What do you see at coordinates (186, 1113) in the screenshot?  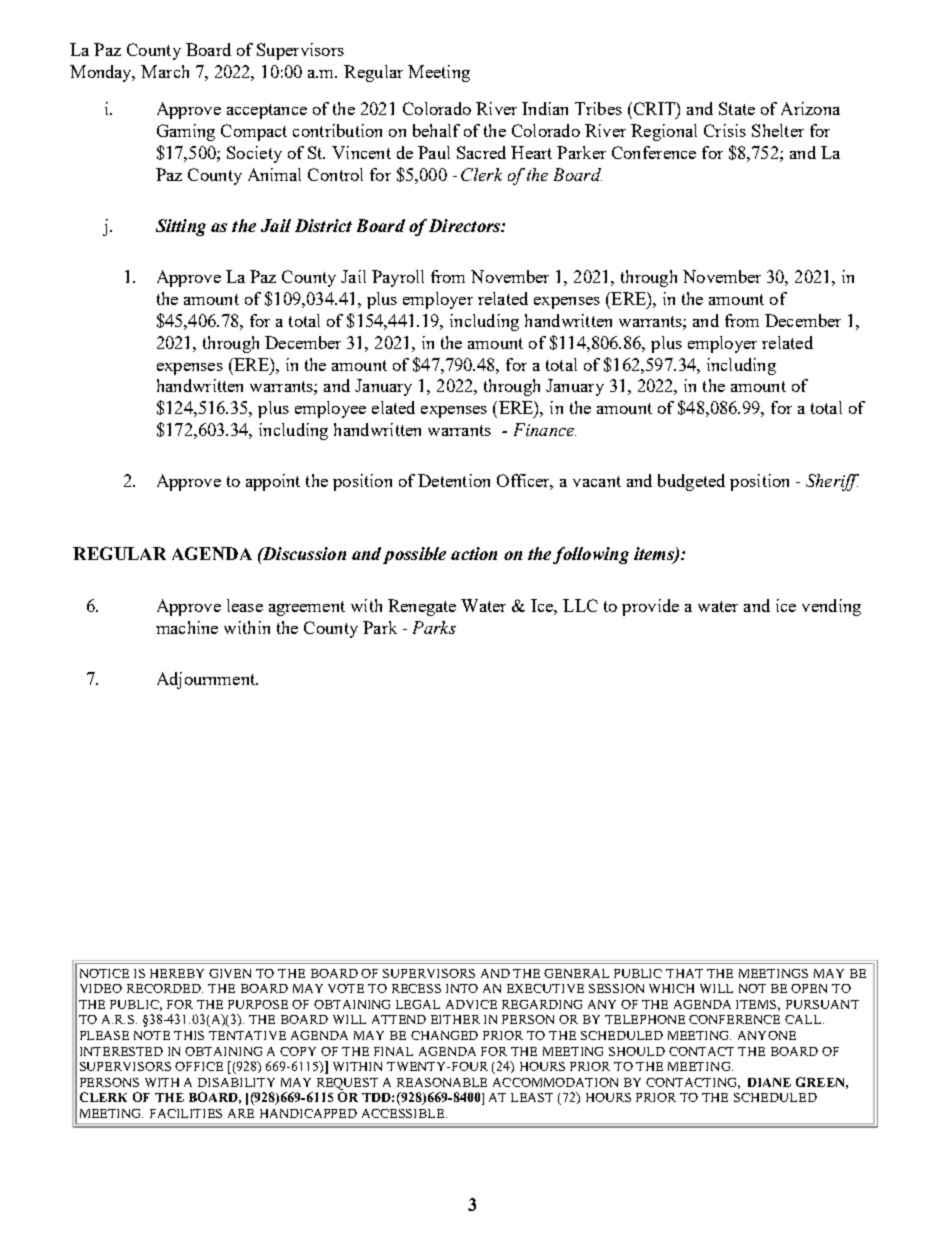 I see `FACILITIES` at bounding box center [186, 1113].
